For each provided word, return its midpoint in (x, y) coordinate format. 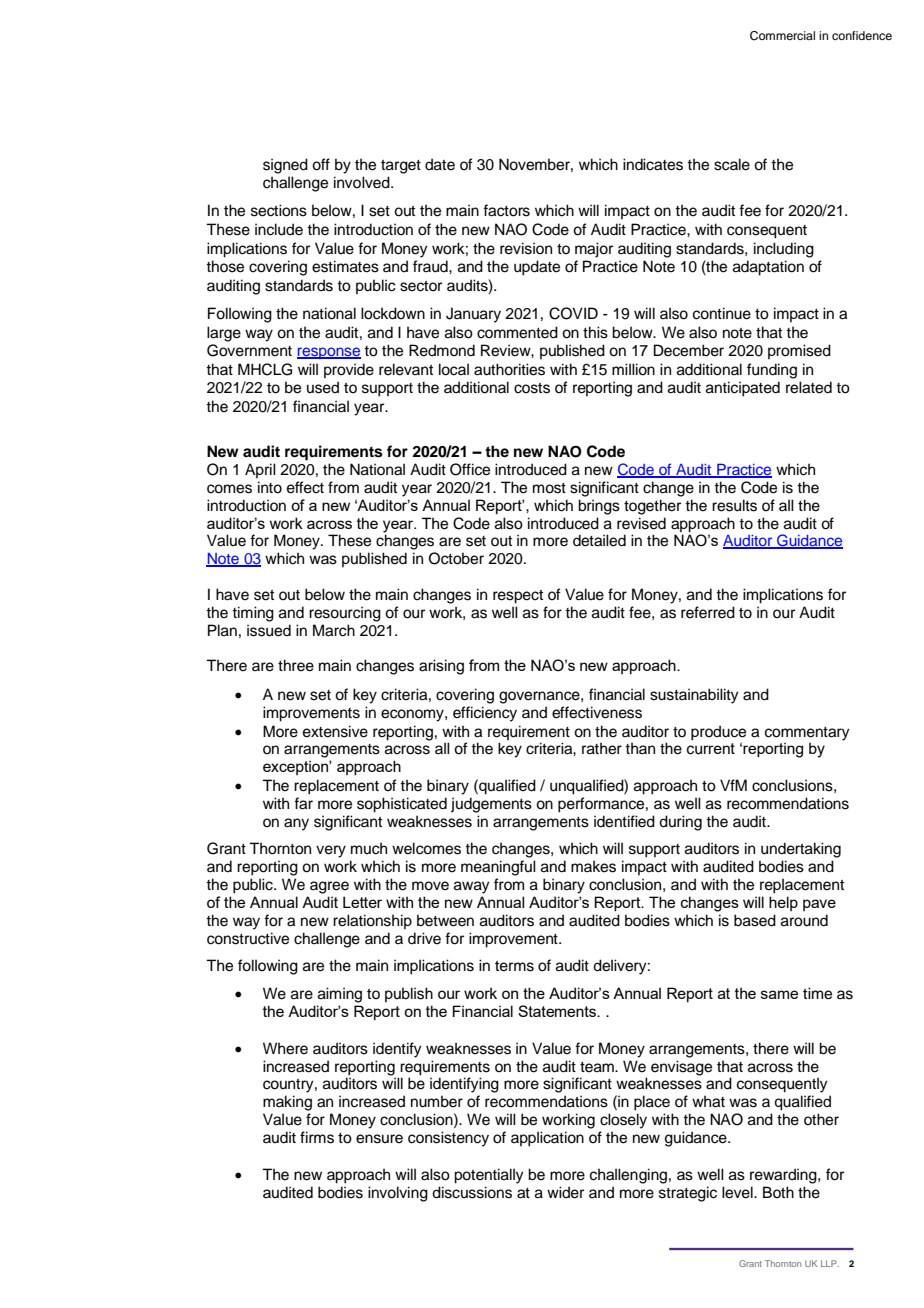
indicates (653, 164)
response (329, 353)
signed (285, 166)
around (804, 920)
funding (772, 371)
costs (532, 388)
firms (317, 1137)
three (296, 665)
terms (514, 966)
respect (518, 597)
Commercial (782, 36)
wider (565, 1192)
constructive (248, 938)
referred (708, 612)
